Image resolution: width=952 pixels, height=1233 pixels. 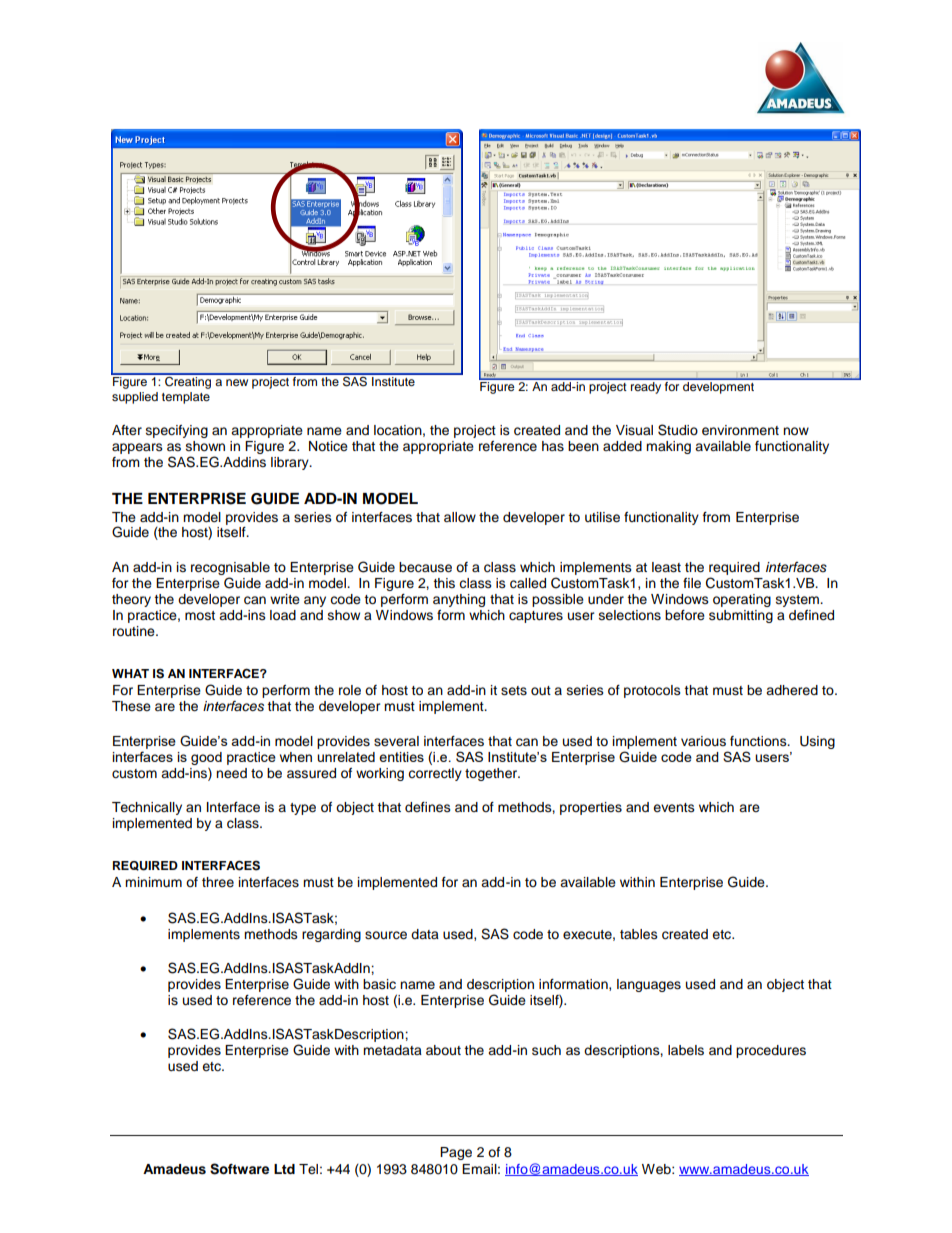 I want to click on procedures, so click(x=771, y=1051).
